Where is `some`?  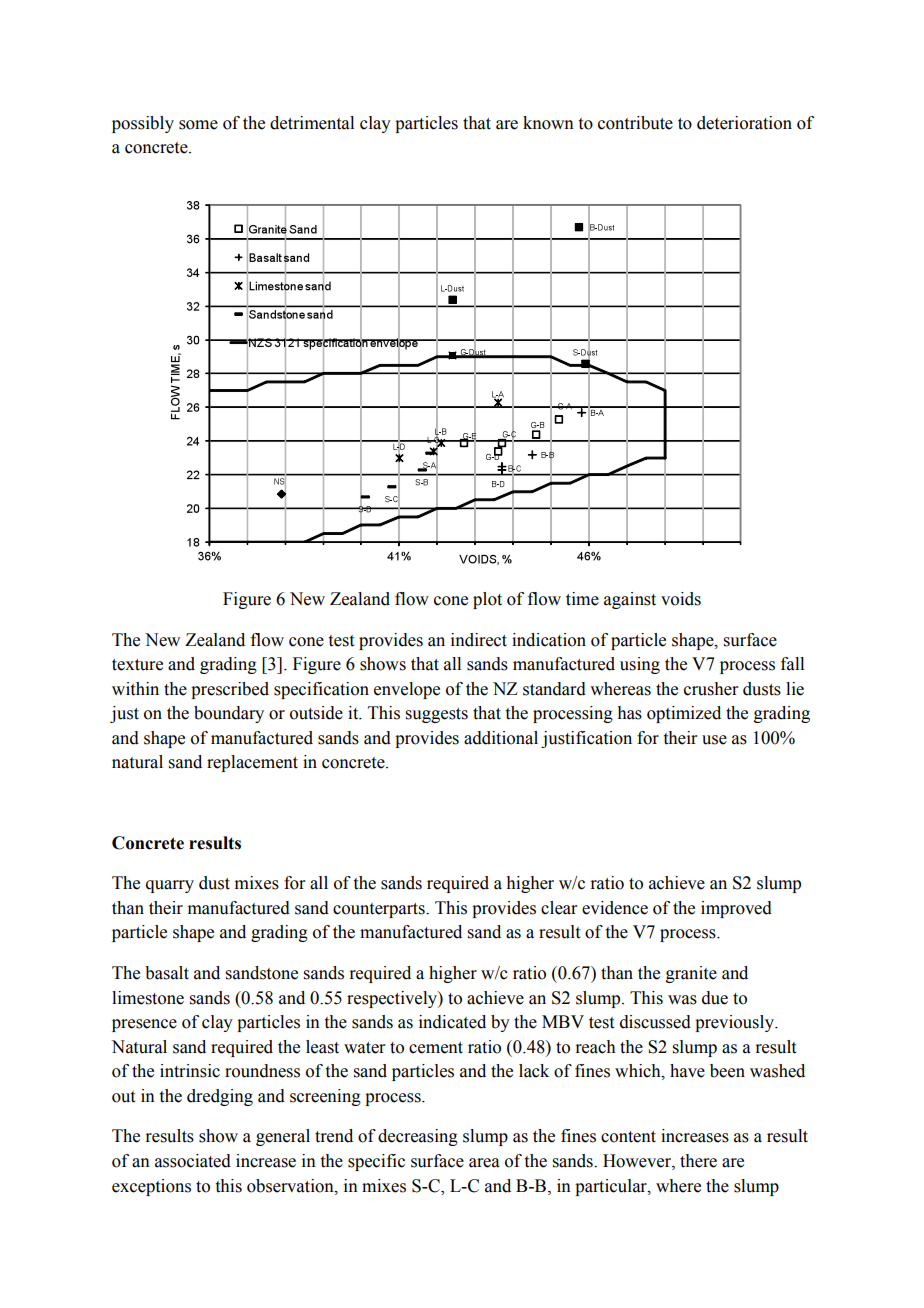 some is located at coordinates (198, 125).
